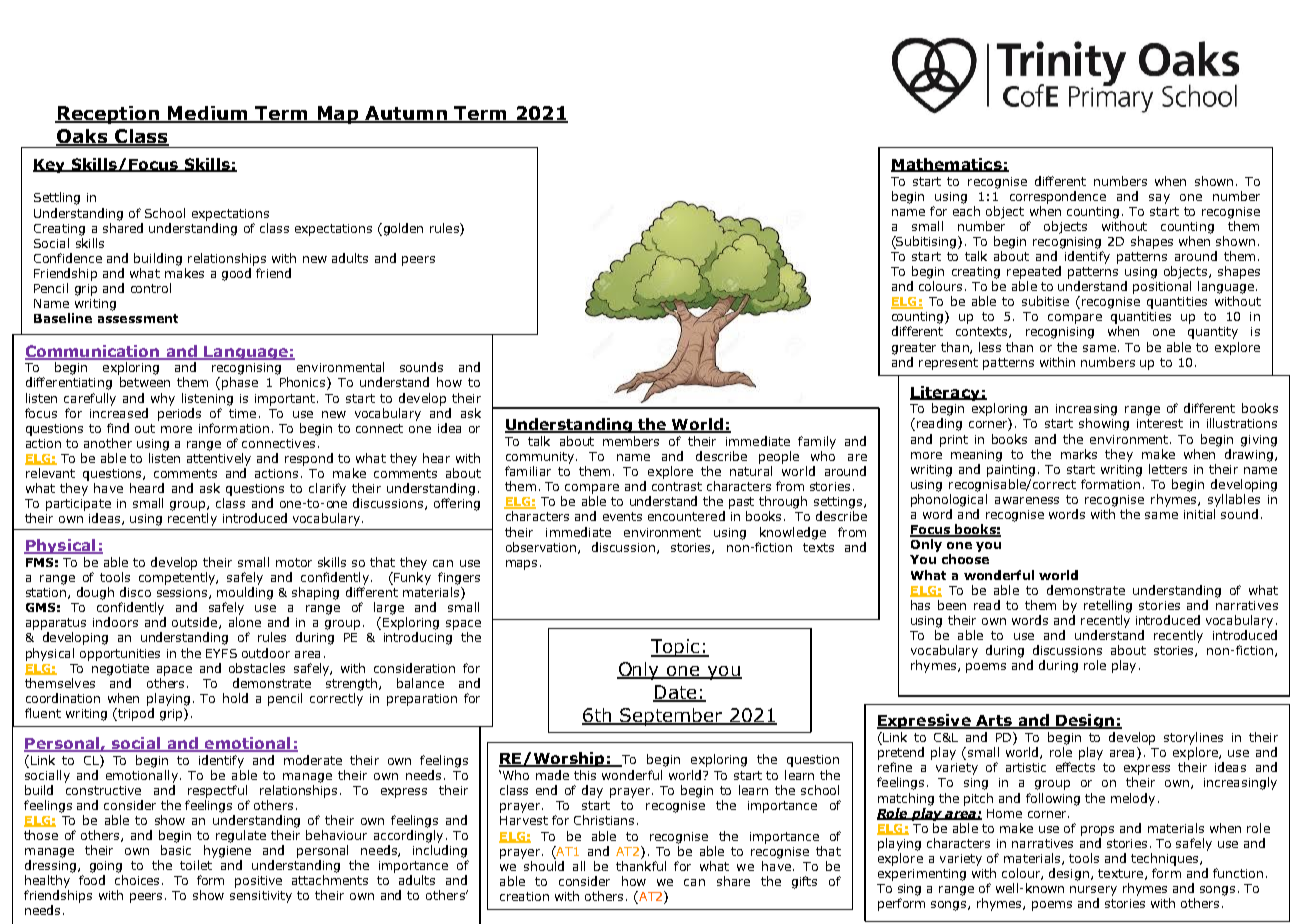 This page has height=924, width=1308. I want to click on interest, so click(1160, 423).
